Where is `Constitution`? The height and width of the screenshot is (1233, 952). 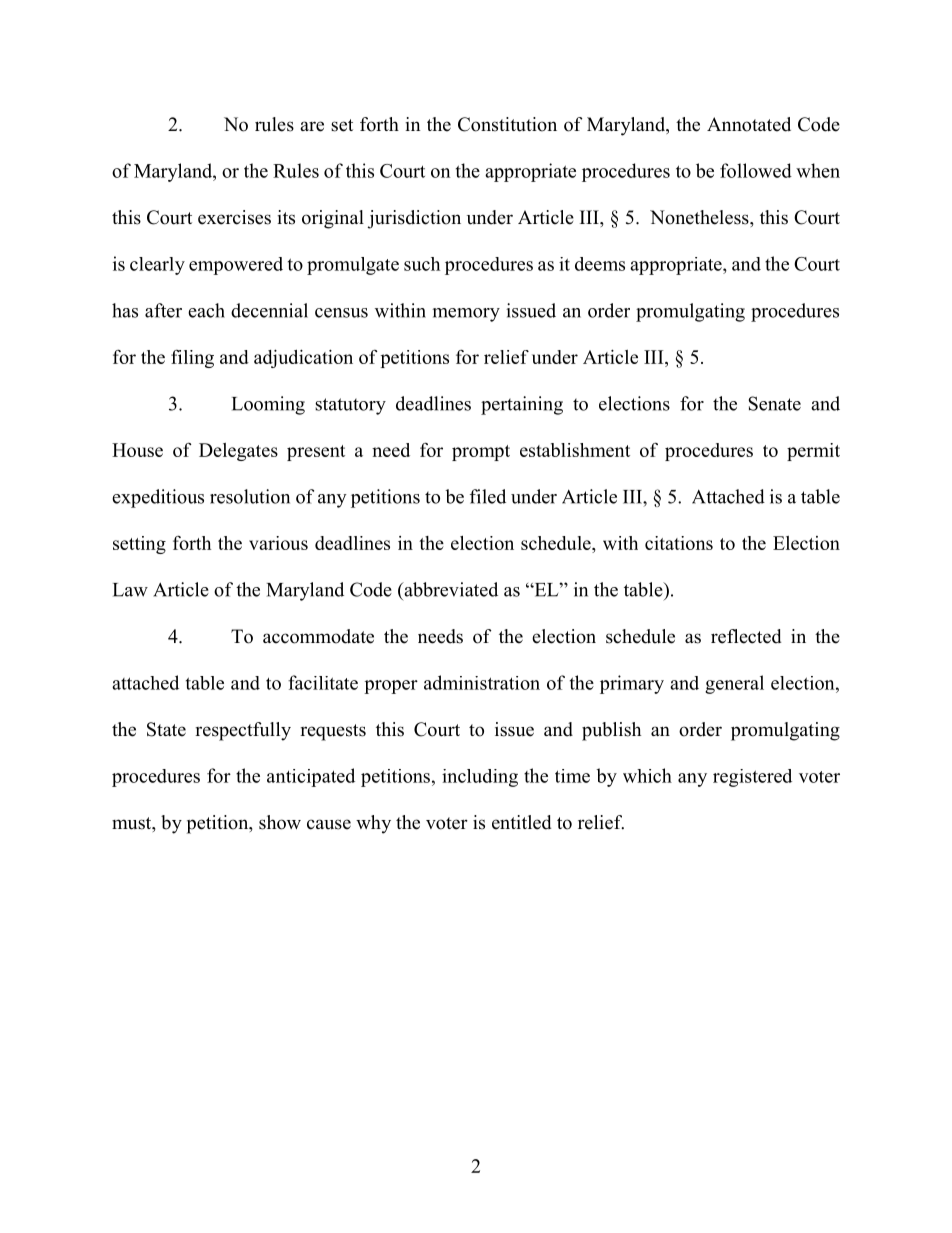 Constitution is located at coordinates (507, 124).
